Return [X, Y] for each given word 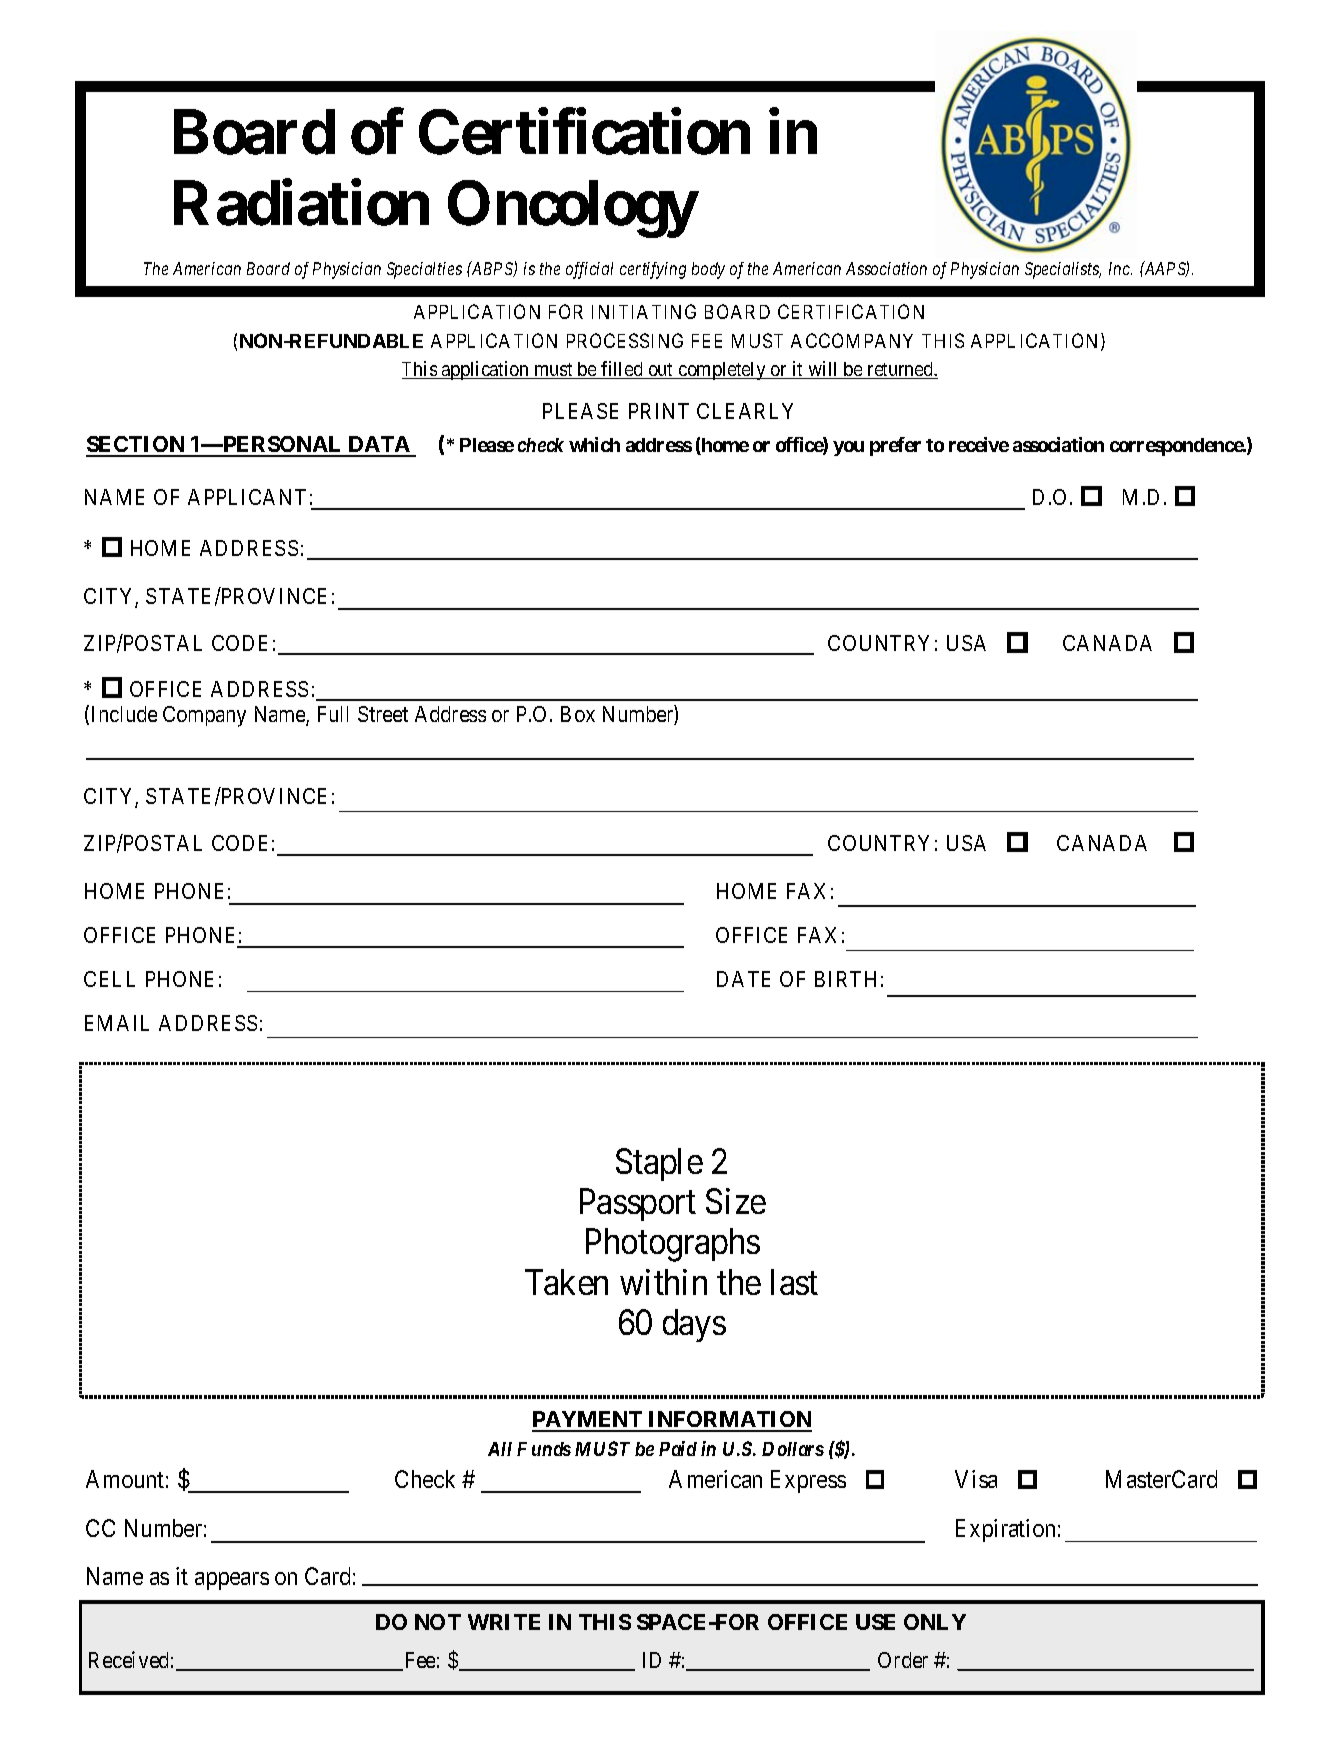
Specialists [1063, 270]
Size [736, 1201]
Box [578, 714]
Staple [659, 1164]
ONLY [935, 1622]
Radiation [301, 203]
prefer [895, 446]
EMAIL [117, 1023]
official [589, 270]
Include [124, 714]
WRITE [504, 1622]
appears [232, 1581]
